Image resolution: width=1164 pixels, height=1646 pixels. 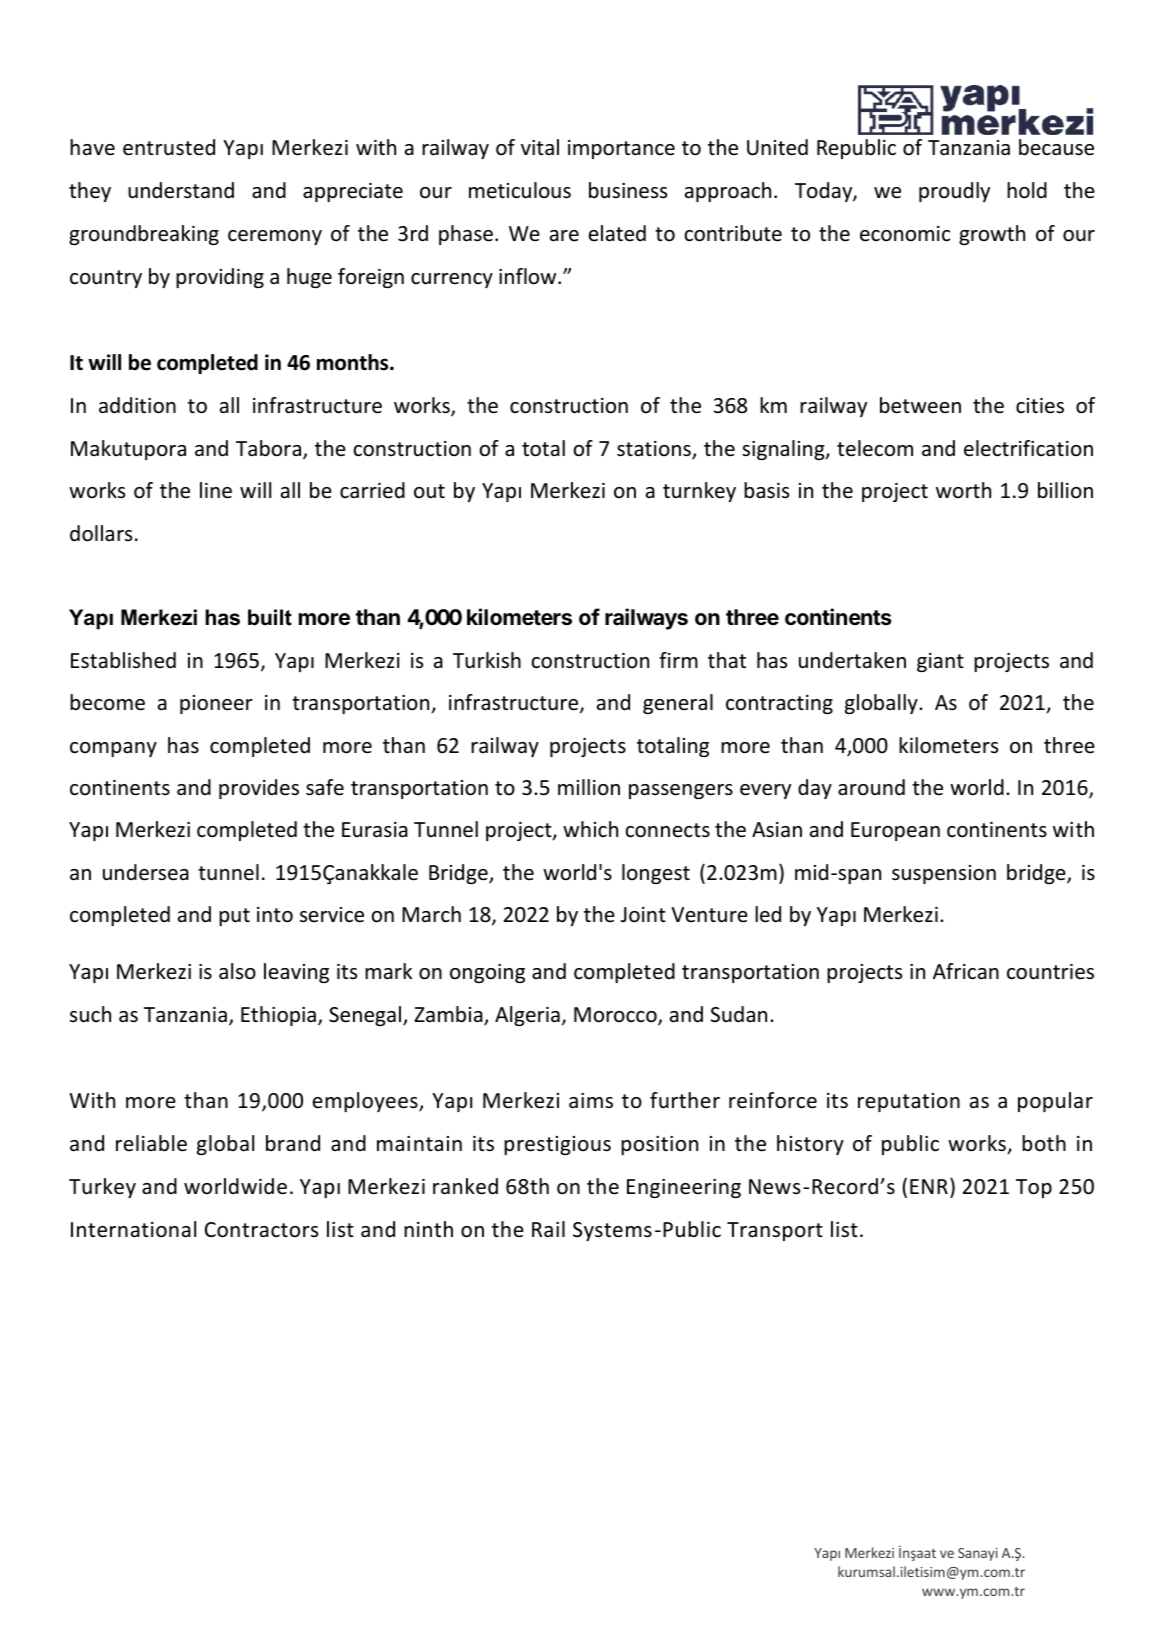 What do you see at coordinates (1034, 1188) in the page?
I see `Top` at bounding box center [1034, 1188].
